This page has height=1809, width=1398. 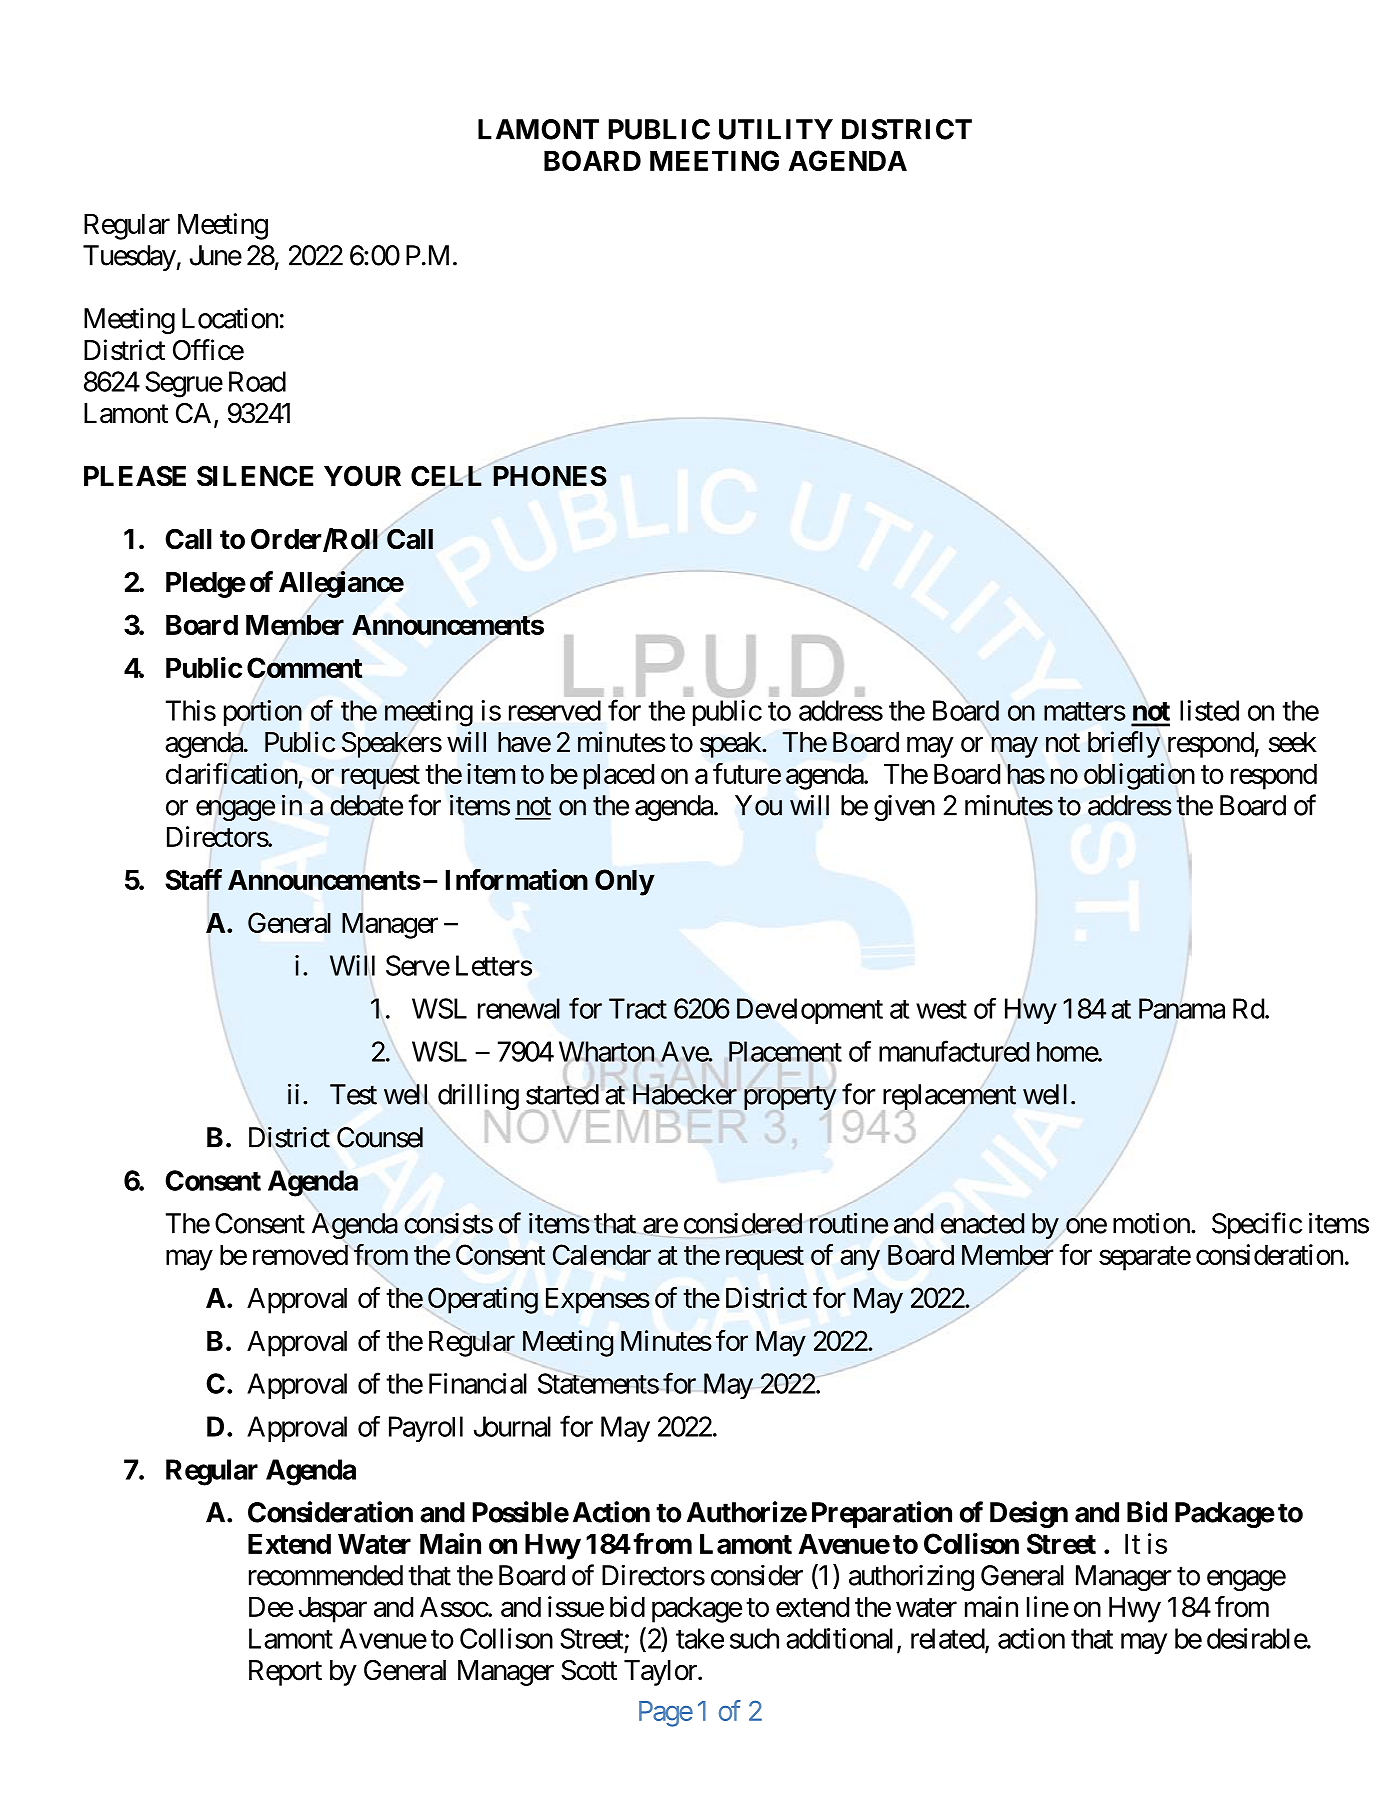 What do you see at coordinates (255, 476) in the page?
I see `SILENCE` at bounding box center [255, 476].
